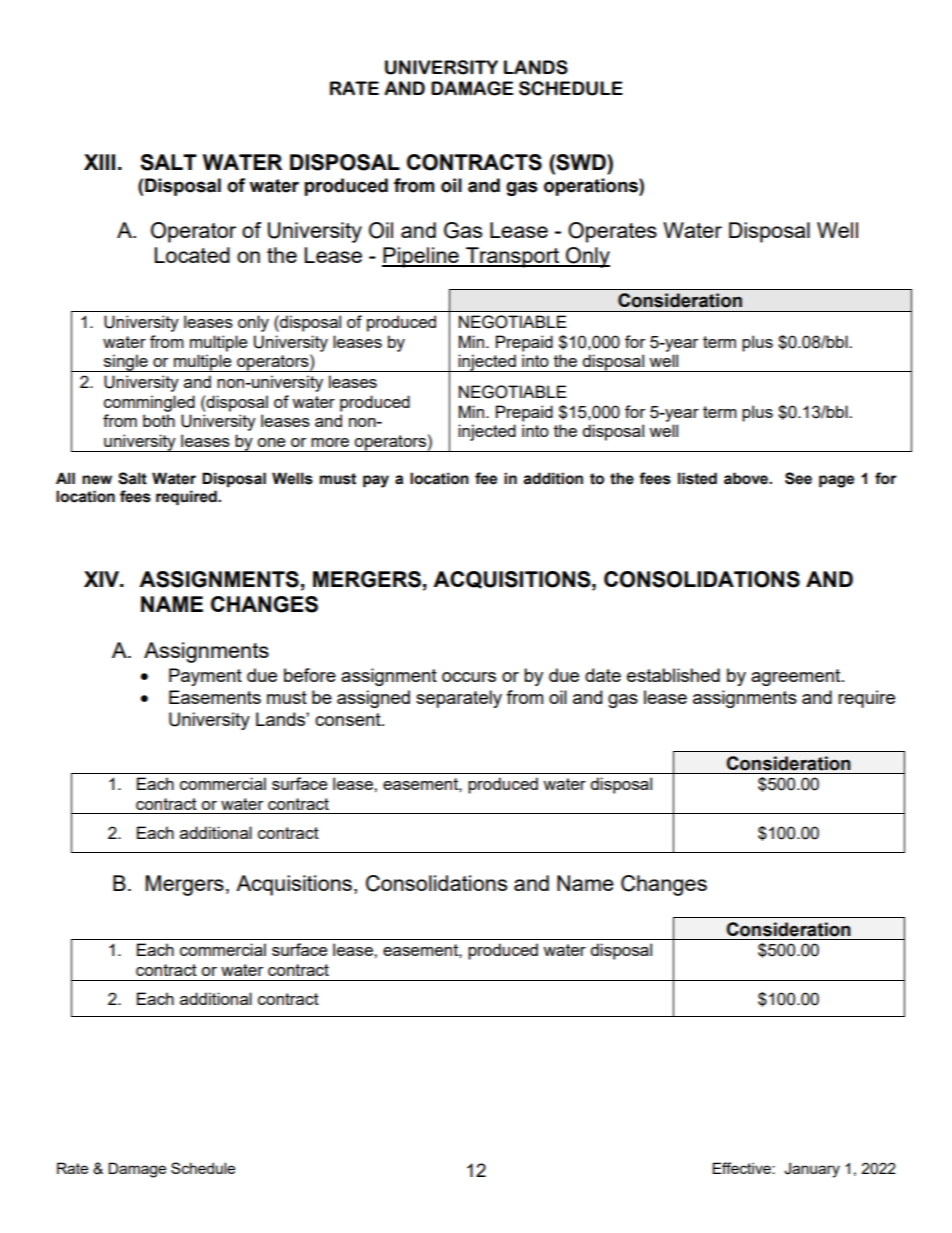  I want to click on Pipeline, so click(421, 257).
